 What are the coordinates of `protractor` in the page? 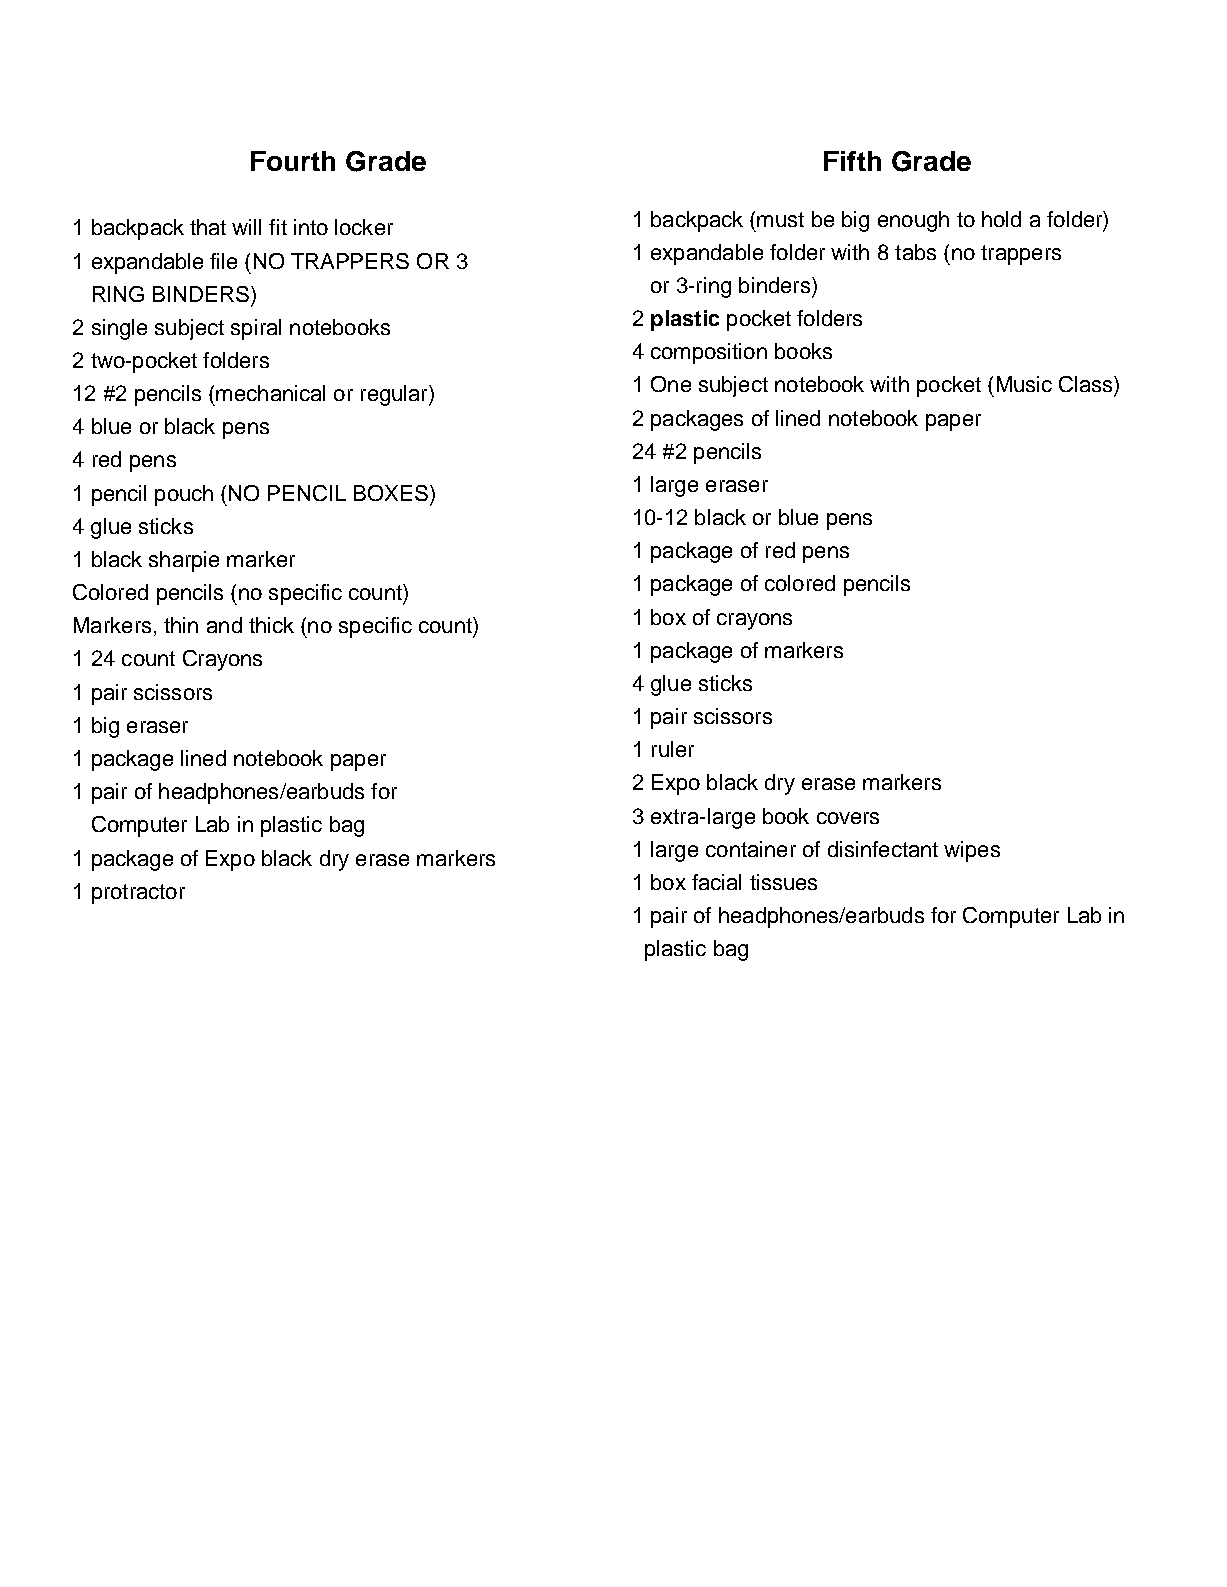 It's located at (138, 894).
